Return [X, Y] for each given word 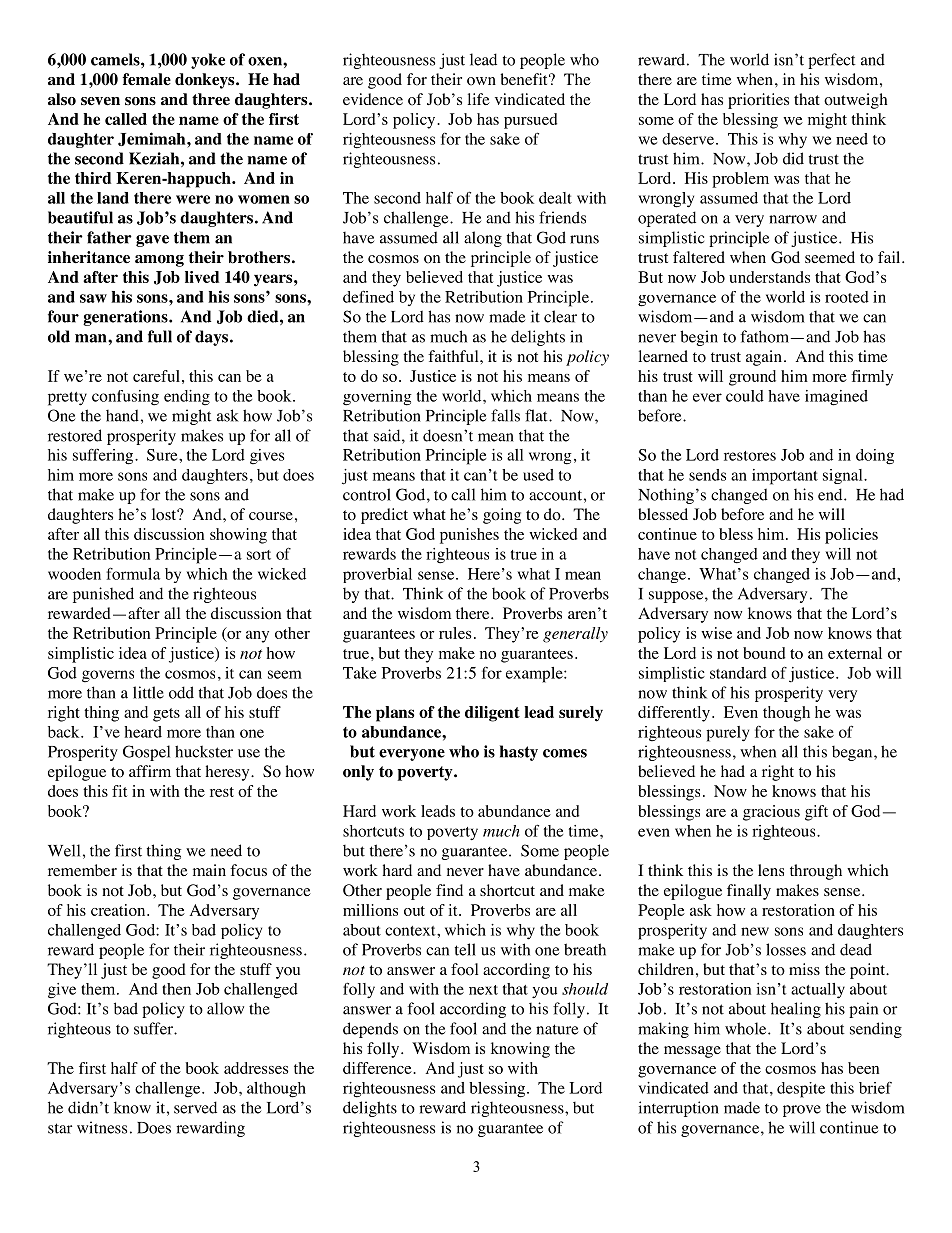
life [479, 99]
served [195, 1107]
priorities [758, 101]
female [146, 79]
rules [455, 633]
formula [133, 573]
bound [764, 653]
